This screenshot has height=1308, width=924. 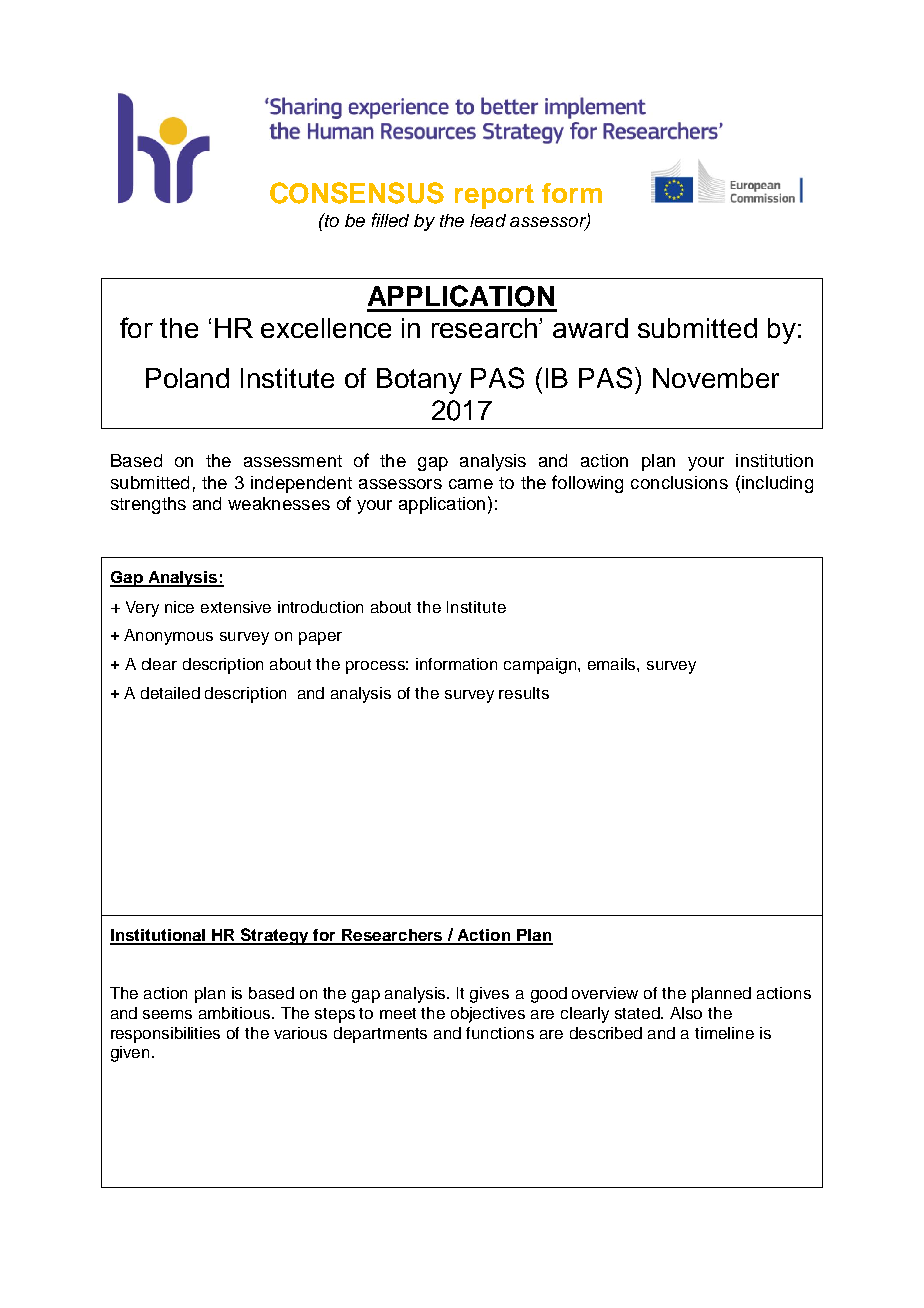 I want to click on ambitious, so click(x=236, y=1013).
